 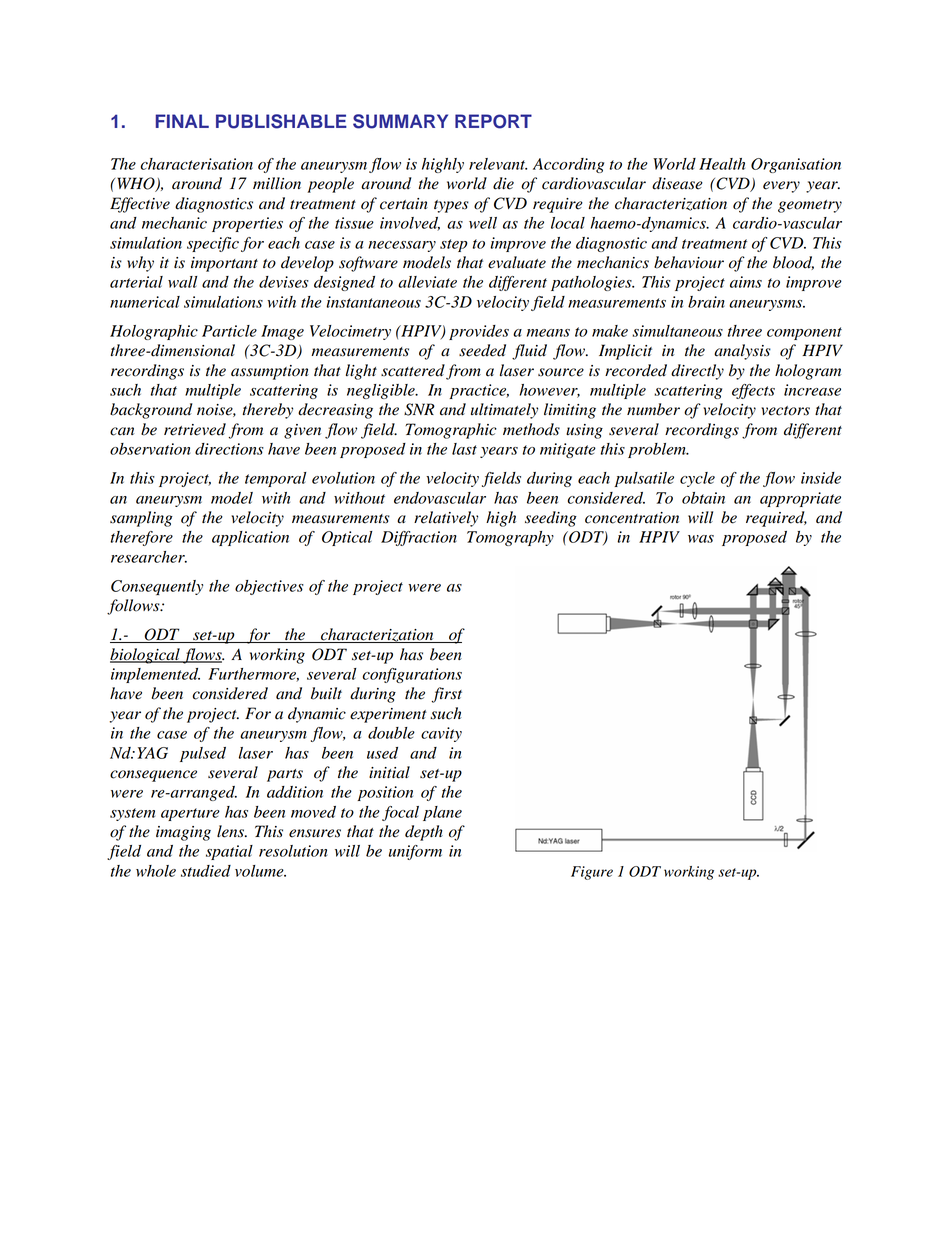 What do you see at coordinates (701, 539) in the image?
I see `was` at bounding box center [701, 539].
